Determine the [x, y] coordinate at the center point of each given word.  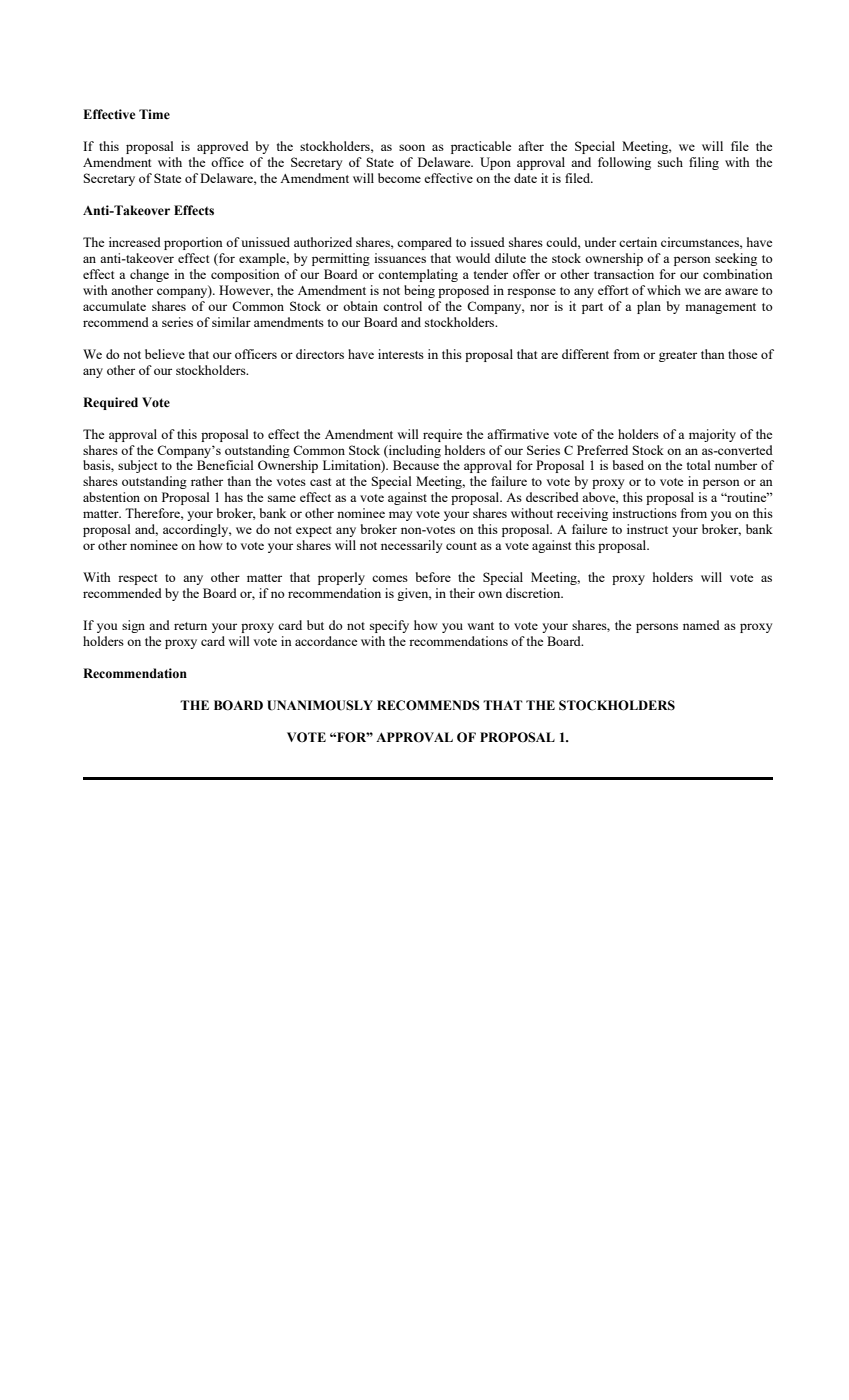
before [433, 577]
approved [223, 147]
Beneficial [225, 465]
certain [638, 242]
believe [165, 354]
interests [401, 354]
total [699, 465]
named [701, 625]
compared [424, 243]
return [190, 626]
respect [137, 579]
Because [416, 465]
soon [412, 147]
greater [678, 356]
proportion [193, 243]
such [670, 162]
